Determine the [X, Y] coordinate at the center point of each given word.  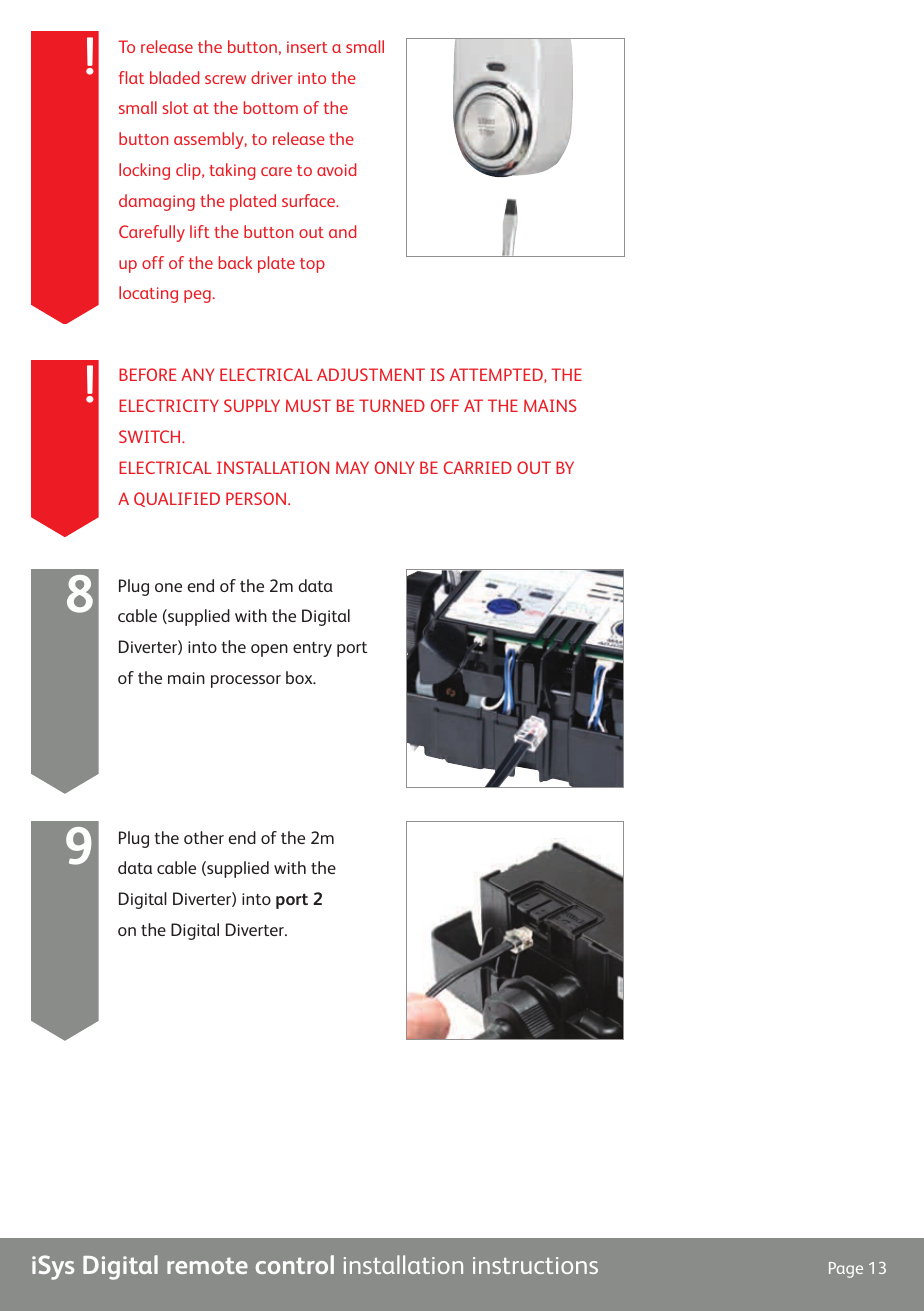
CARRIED [478, 467]
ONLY [394, 467]
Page [846, 1270]
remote [207, 1265]
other [204, 837]
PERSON [257, 498]
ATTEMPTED [497, 375]
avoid [336, 169]
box [300, 677]
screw [225, 79]
